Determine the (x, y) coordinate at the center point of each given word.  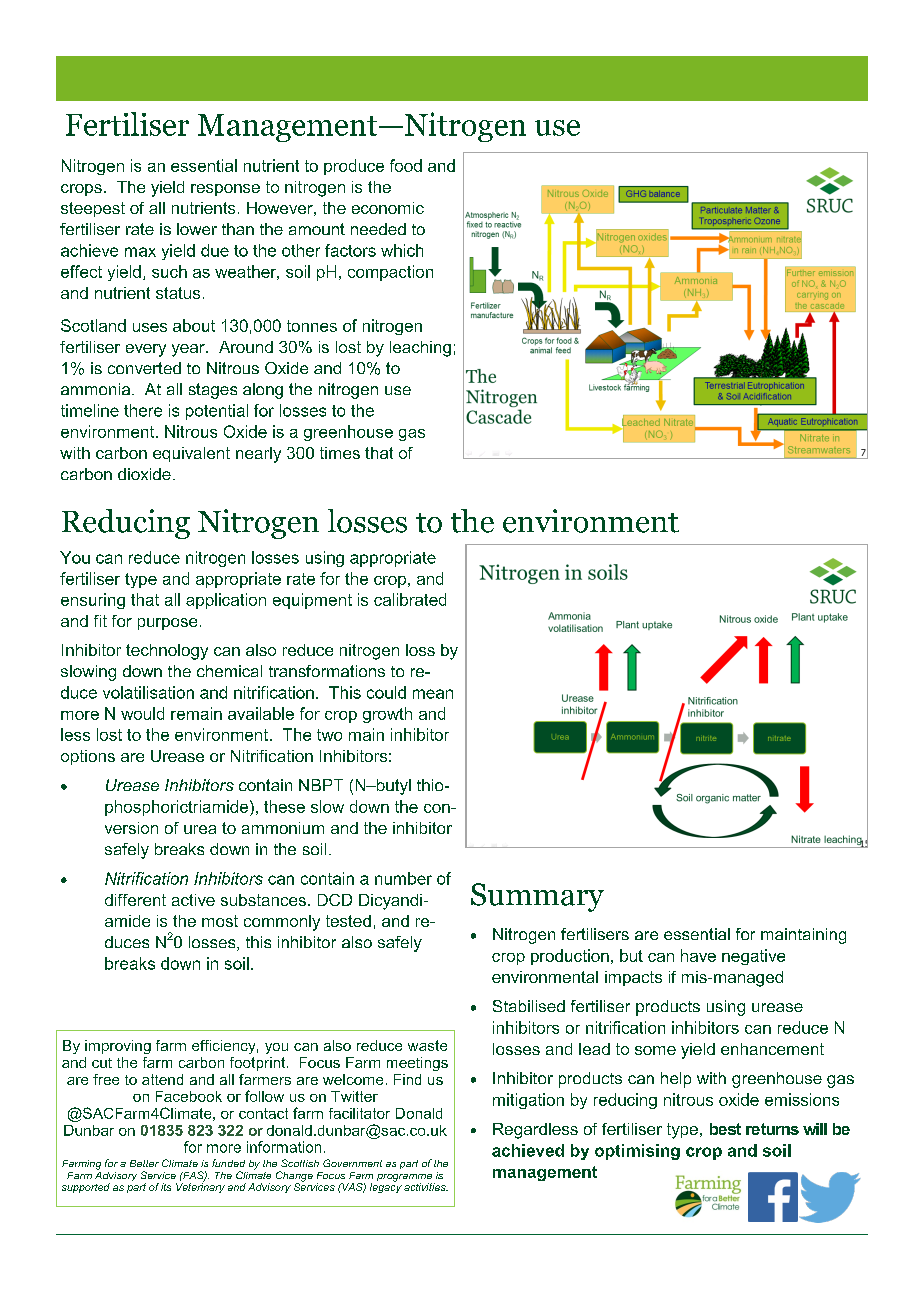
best (725, 1129)
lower (197, 229)
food (406, 165)
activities (426, 1187)
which (402, 250)
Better (144, 1163)
